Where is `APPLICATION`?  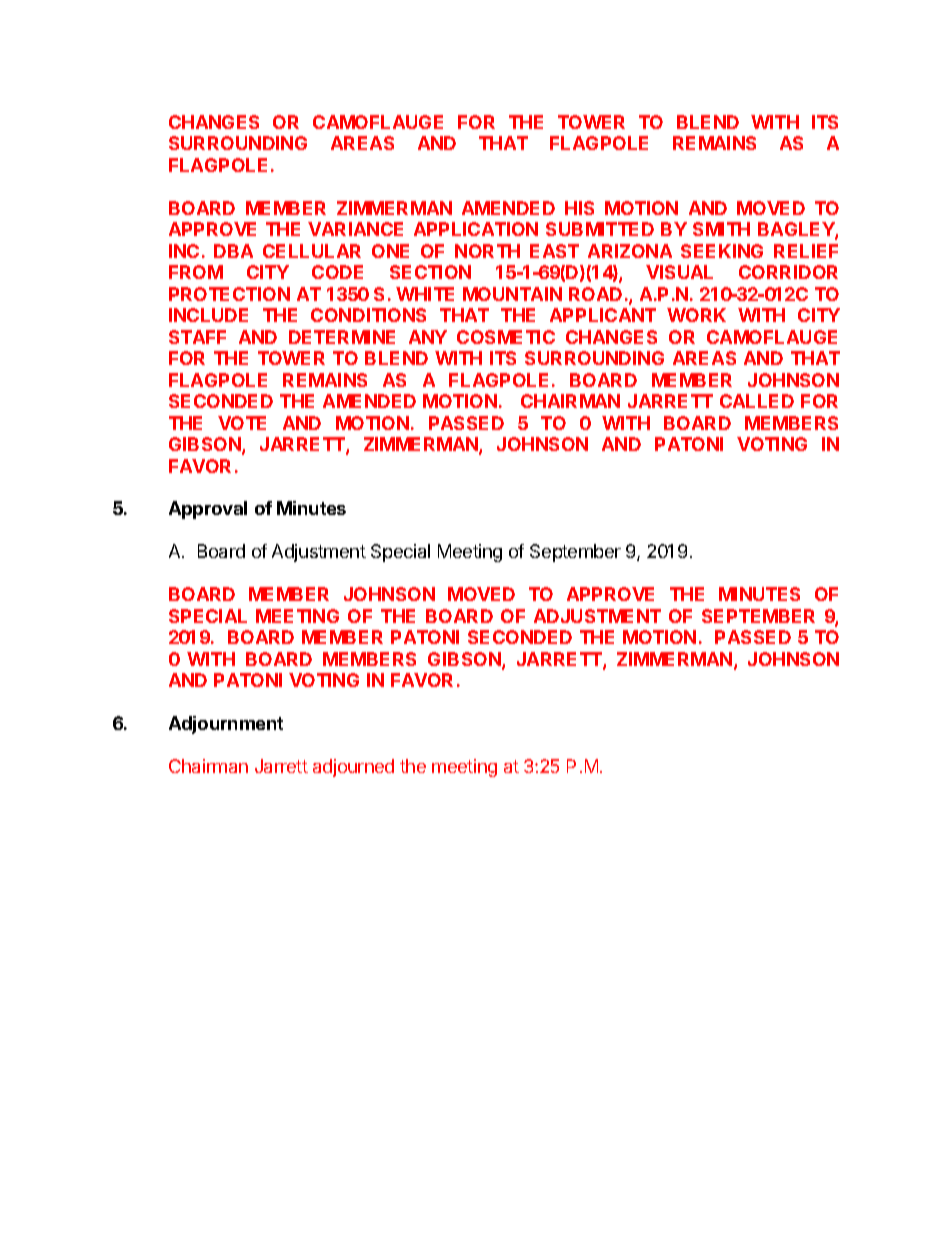
APPLICATION is located at coordinates (476, 229).
